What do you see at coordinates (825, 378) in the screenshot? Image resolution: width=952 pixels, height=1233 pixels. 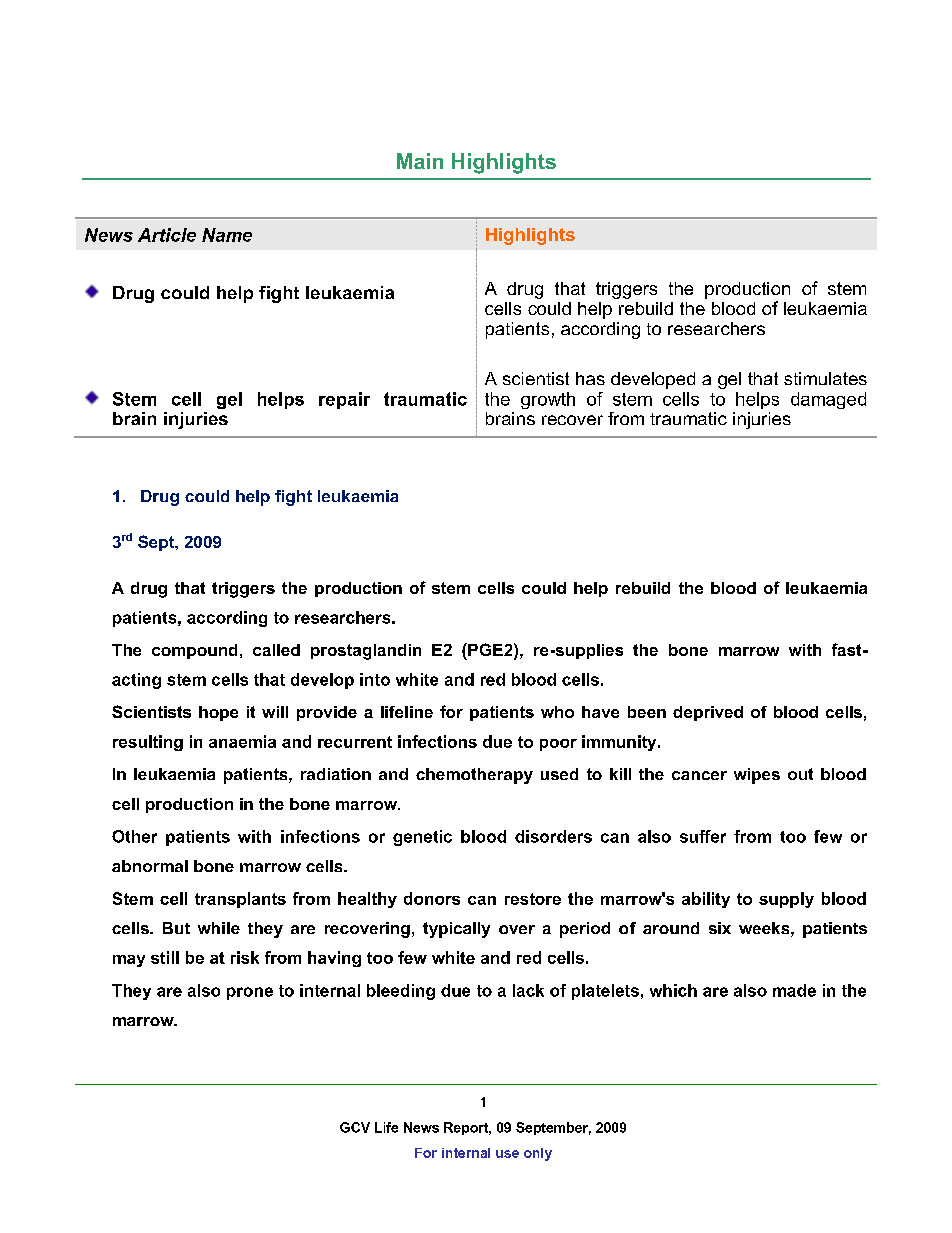 I see `stimulates` at bounding box center [825, 378].
